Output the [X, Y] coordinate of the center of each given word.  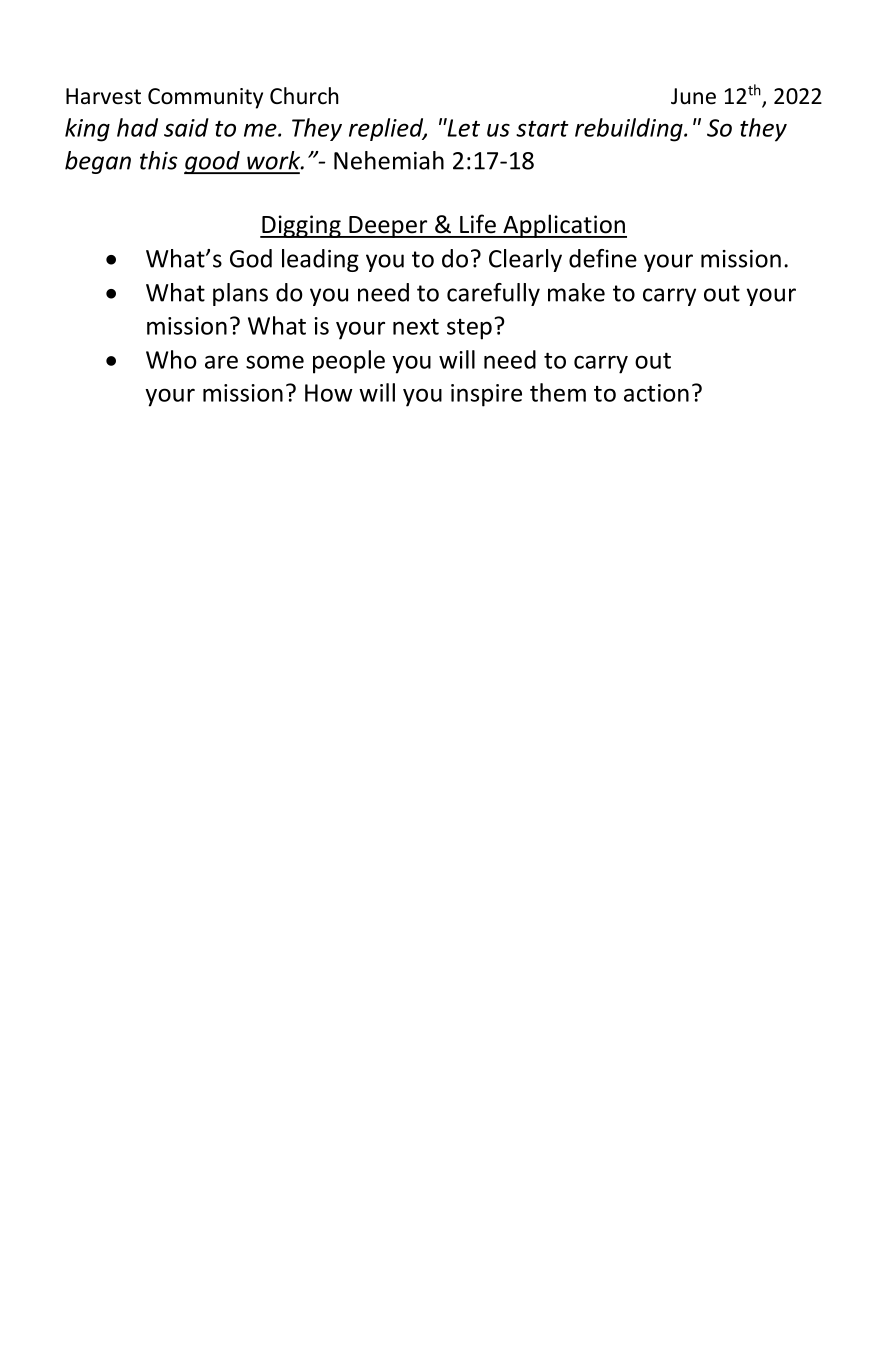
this [158, 160]
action [656, 393]
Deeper [388, 227]
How [329, 393]
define [603, 258]
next [416, 327]
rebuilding [630, 130]
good [213, 162]
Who [171, 359]
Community [205, 98]
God [251, 258]
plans [240, 294]
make [576, 292]
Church [304, 96]
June [693, 96]
